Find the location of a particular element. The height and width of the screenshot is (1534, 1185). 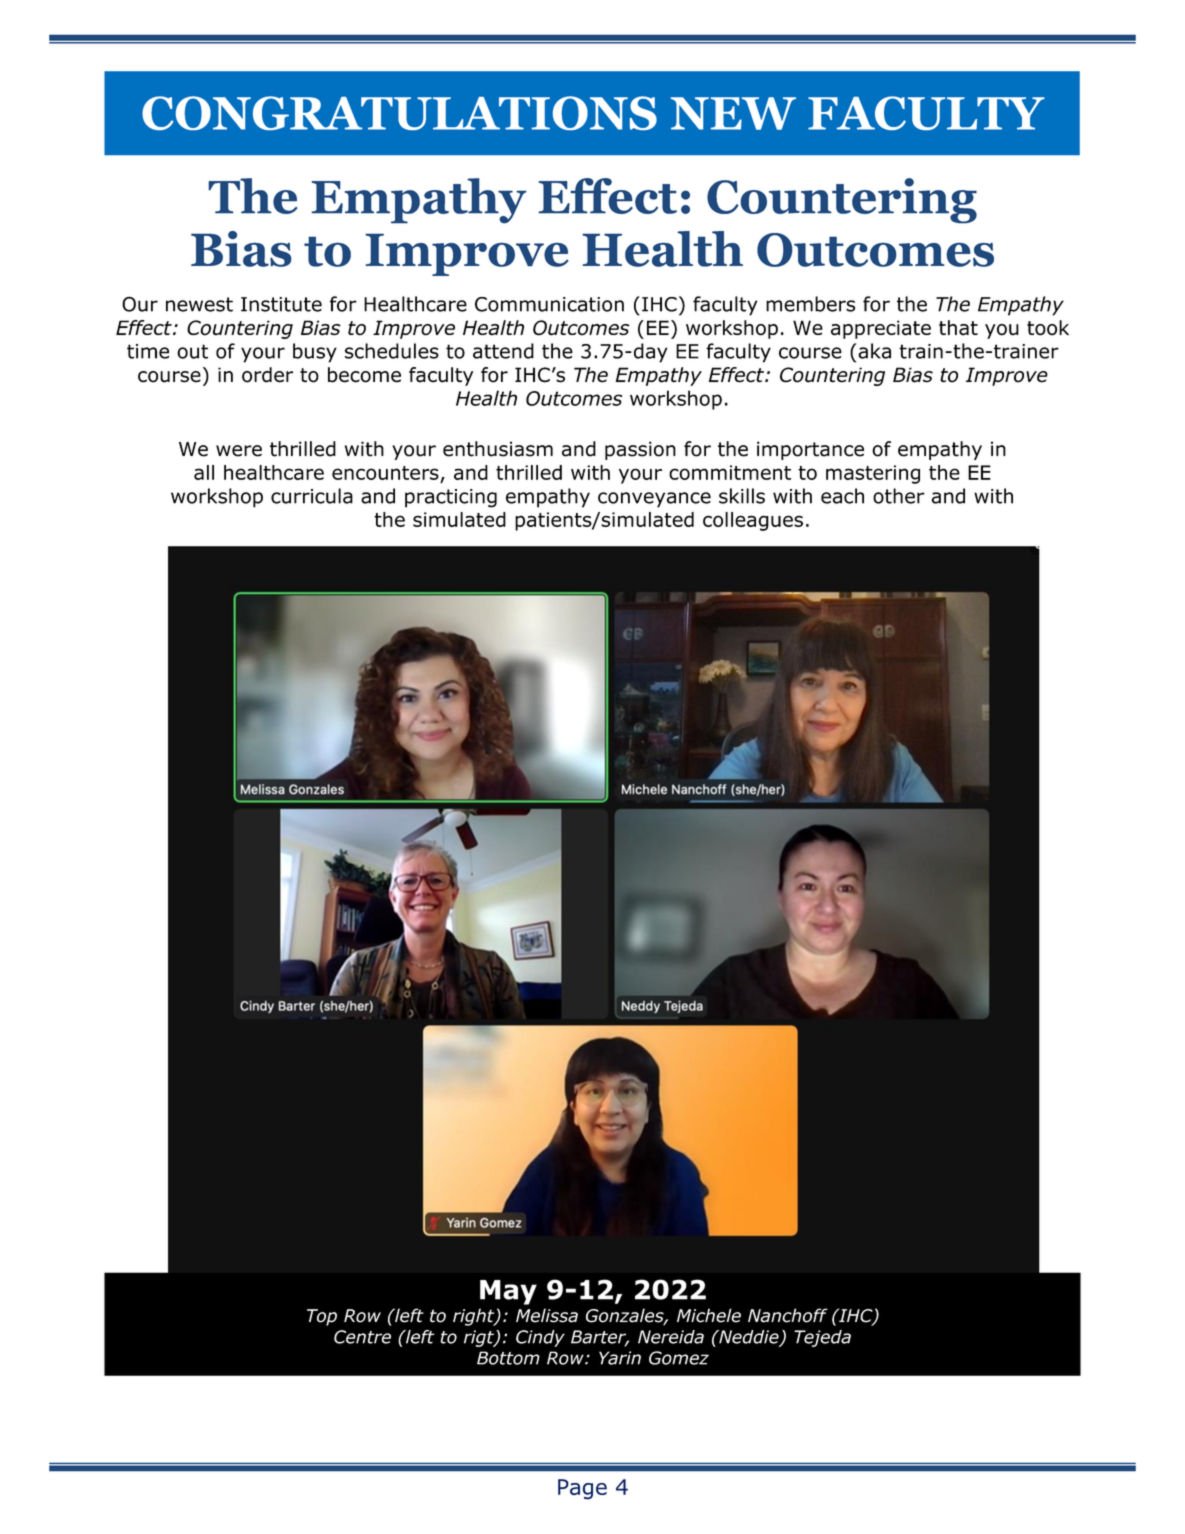

Centre is located at coordinates (362, 1337).
